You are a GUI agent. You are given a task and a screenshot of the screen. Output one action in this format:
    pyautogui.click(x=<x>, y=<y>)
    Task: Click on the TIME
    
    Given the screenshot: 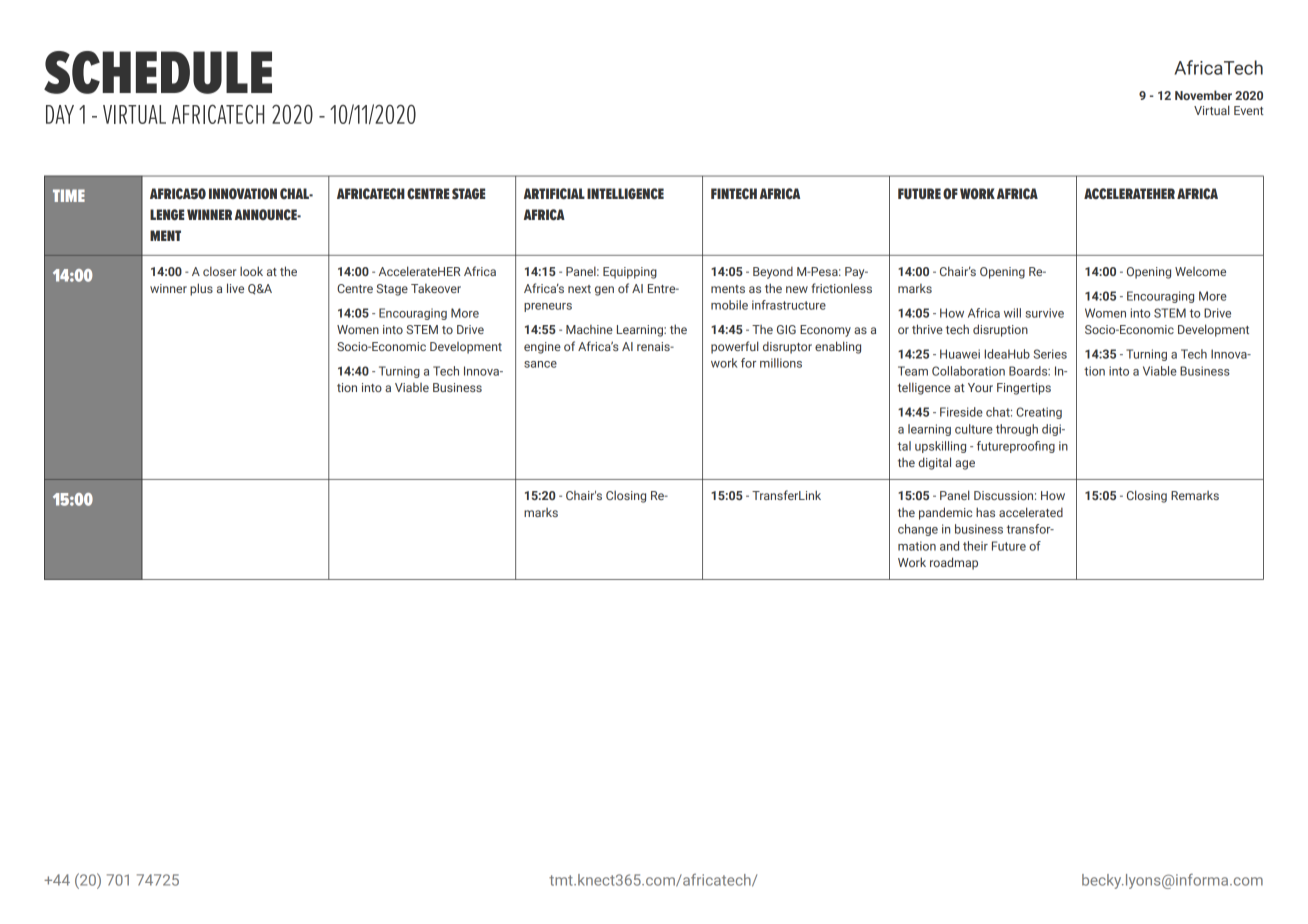 What is the action you would take?
    pyautogui.click(x=69, y=195)
